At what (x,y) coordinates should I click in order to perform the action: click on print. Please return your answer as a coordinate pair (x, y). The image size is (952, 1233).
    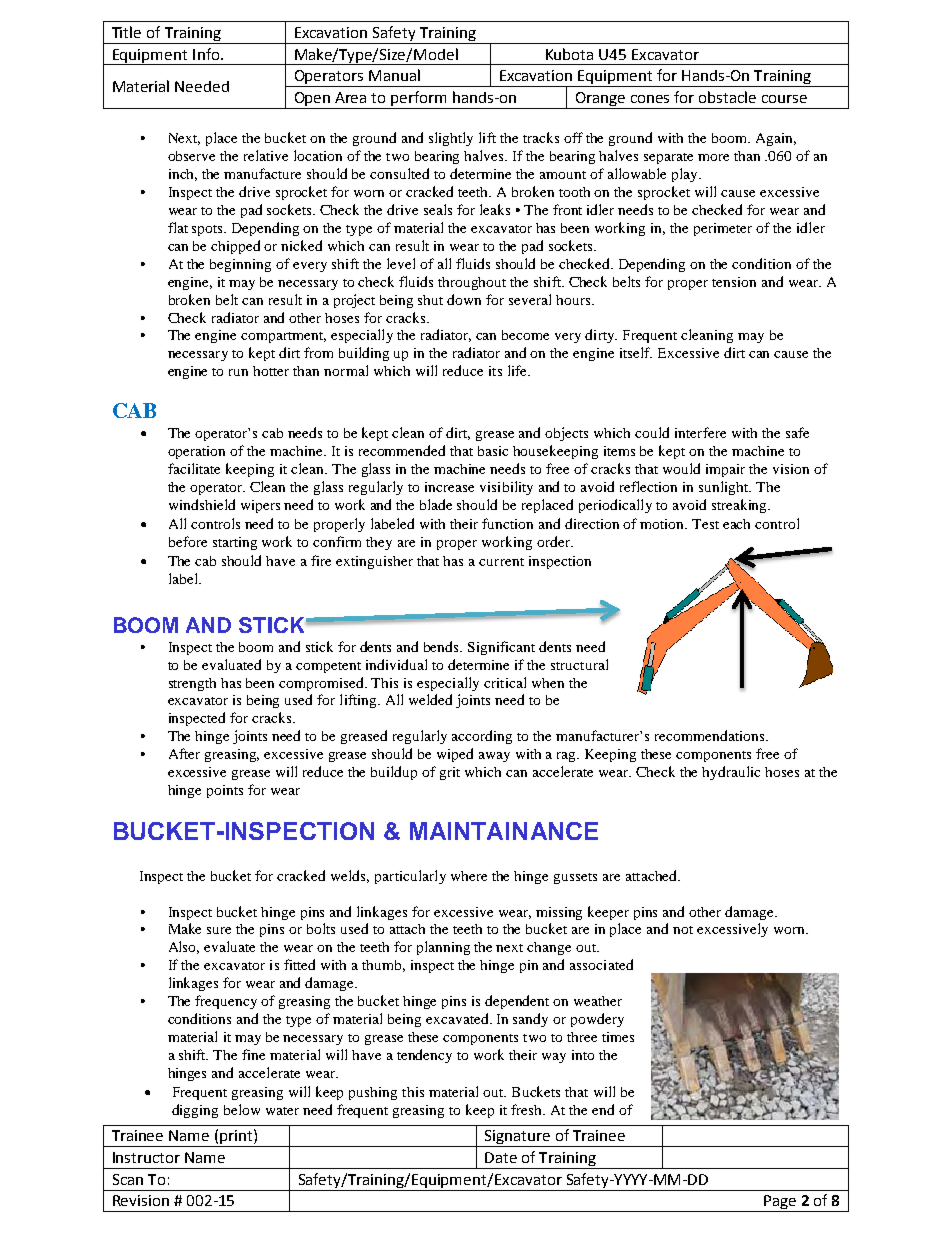
    Looking at the image, I should click on (236, 1138).
